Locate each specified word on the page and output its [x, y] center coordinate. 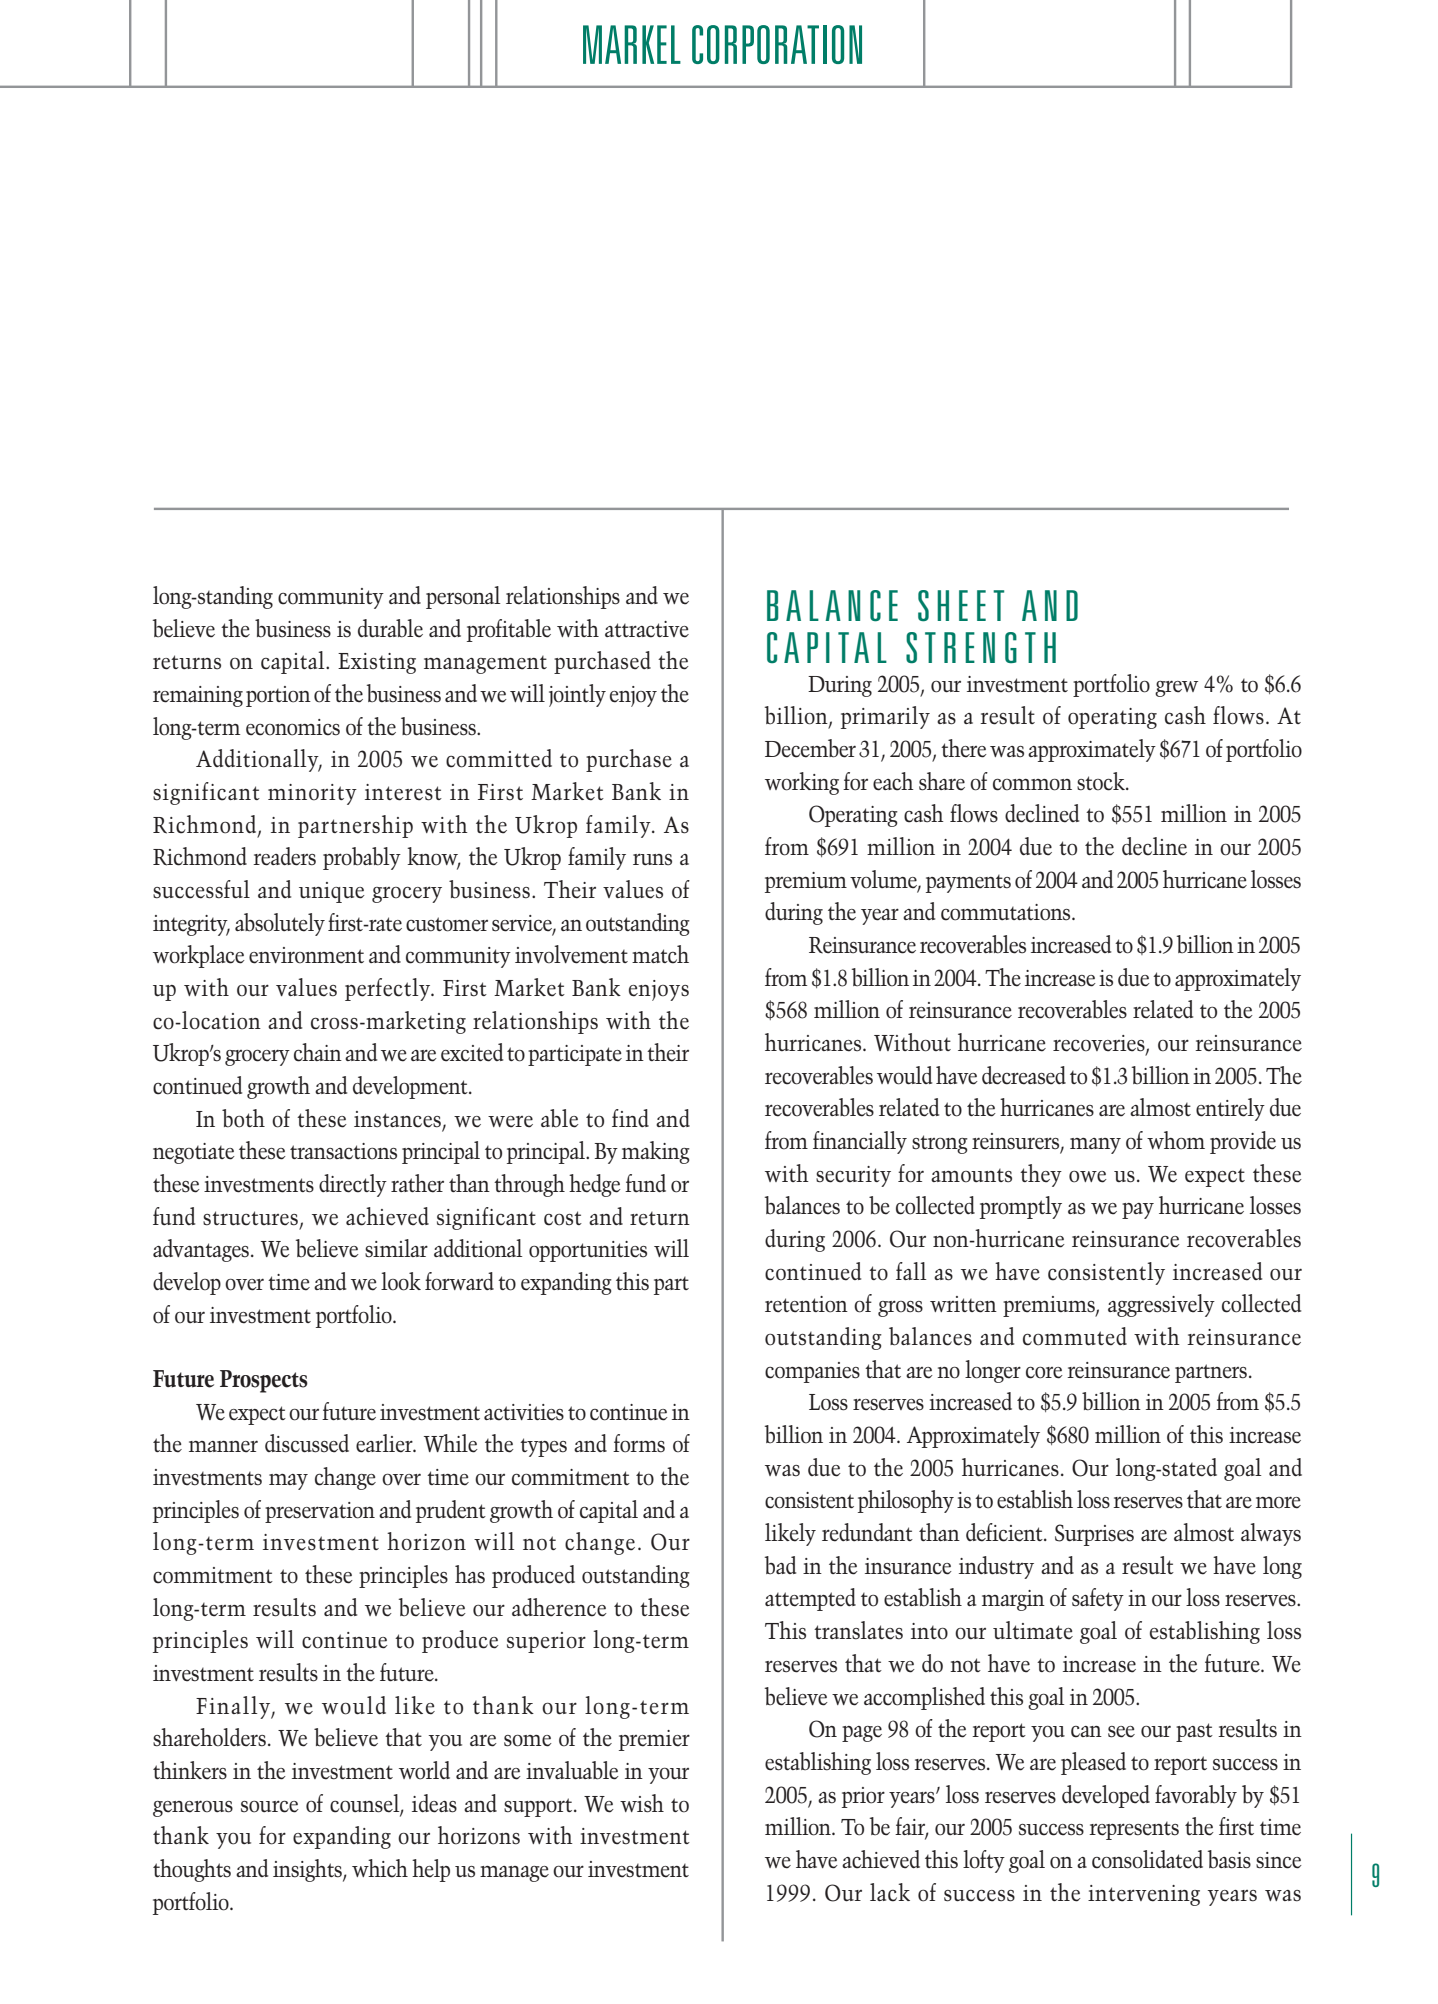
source [270, 1806]
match [660, 954]
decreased [1024, 1075]
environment [306, 955]
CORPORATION [777, 44]
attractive [647, 629]
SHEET [961, 606]
